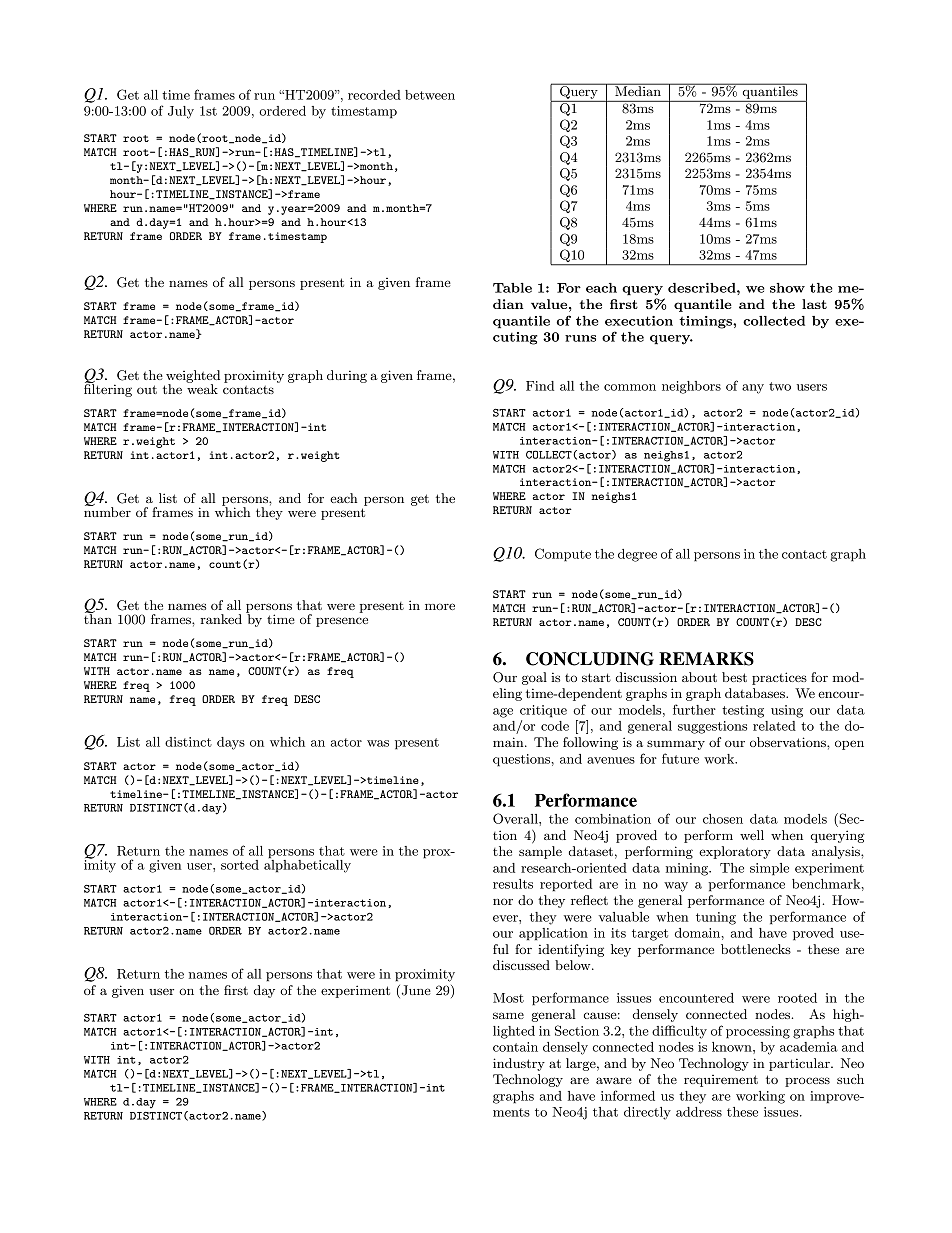 This screenshot has width=952, height=1233. Describe the element at coordinates (752, 835) in the screenshot. I see `well` at that location.
